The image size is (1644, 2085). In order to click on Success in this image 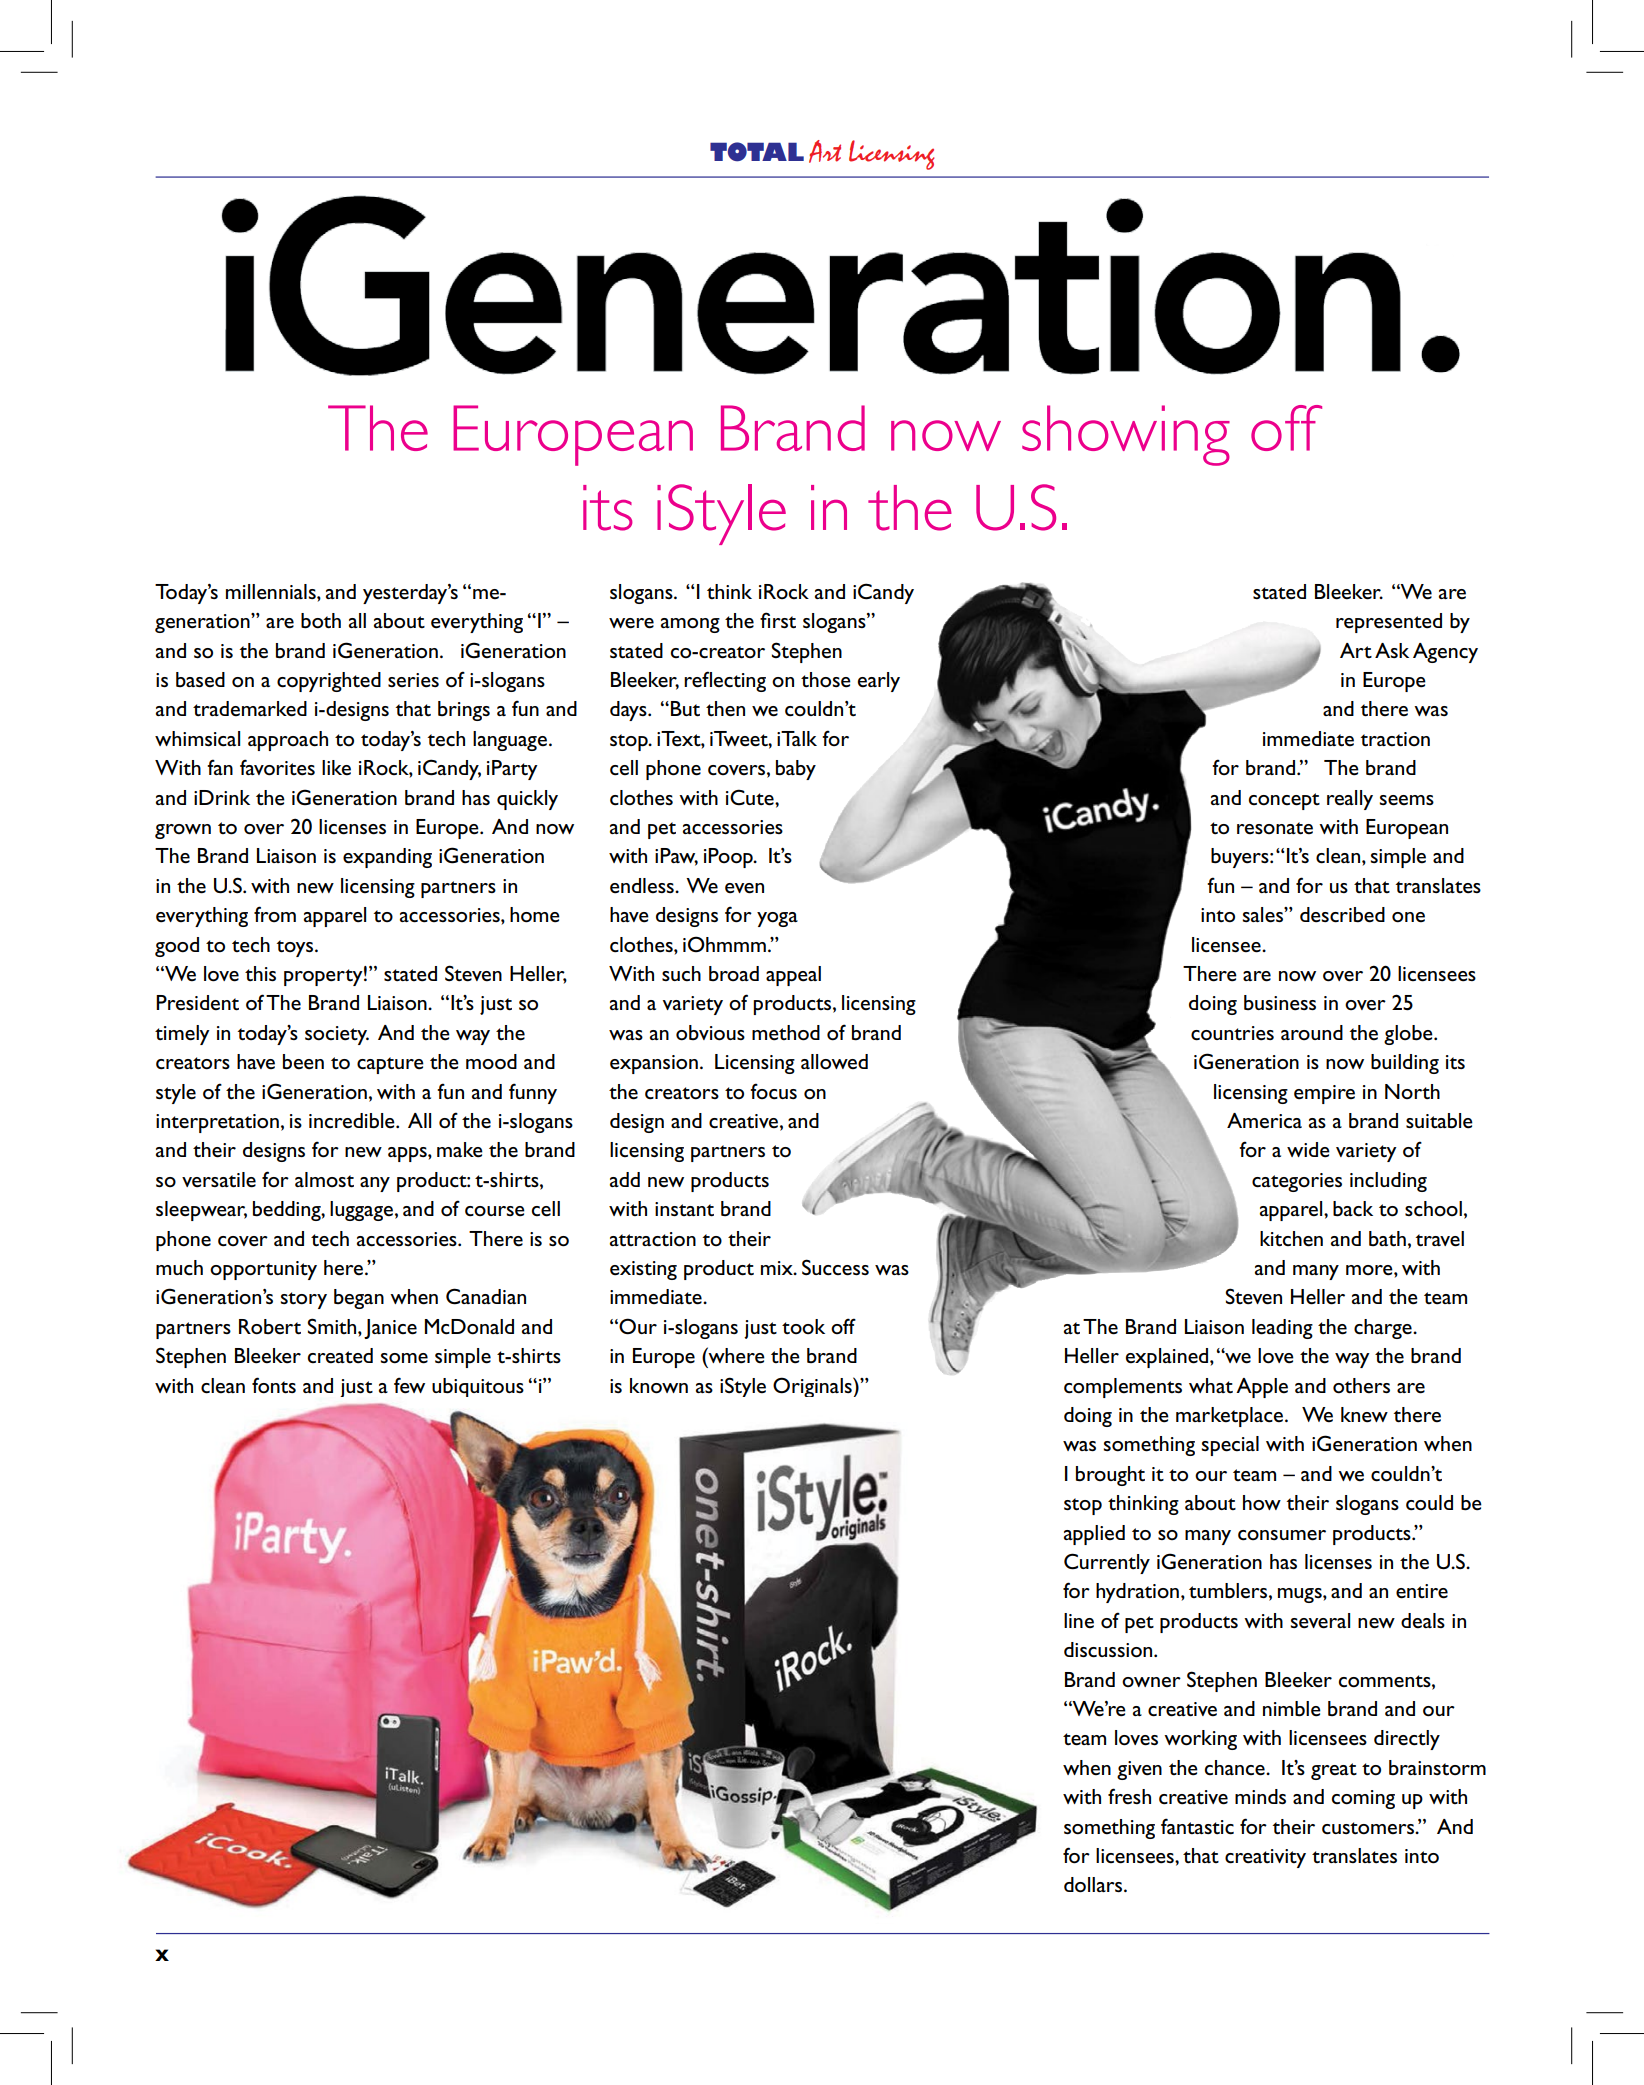, I will do `click(835, 1267)`.
